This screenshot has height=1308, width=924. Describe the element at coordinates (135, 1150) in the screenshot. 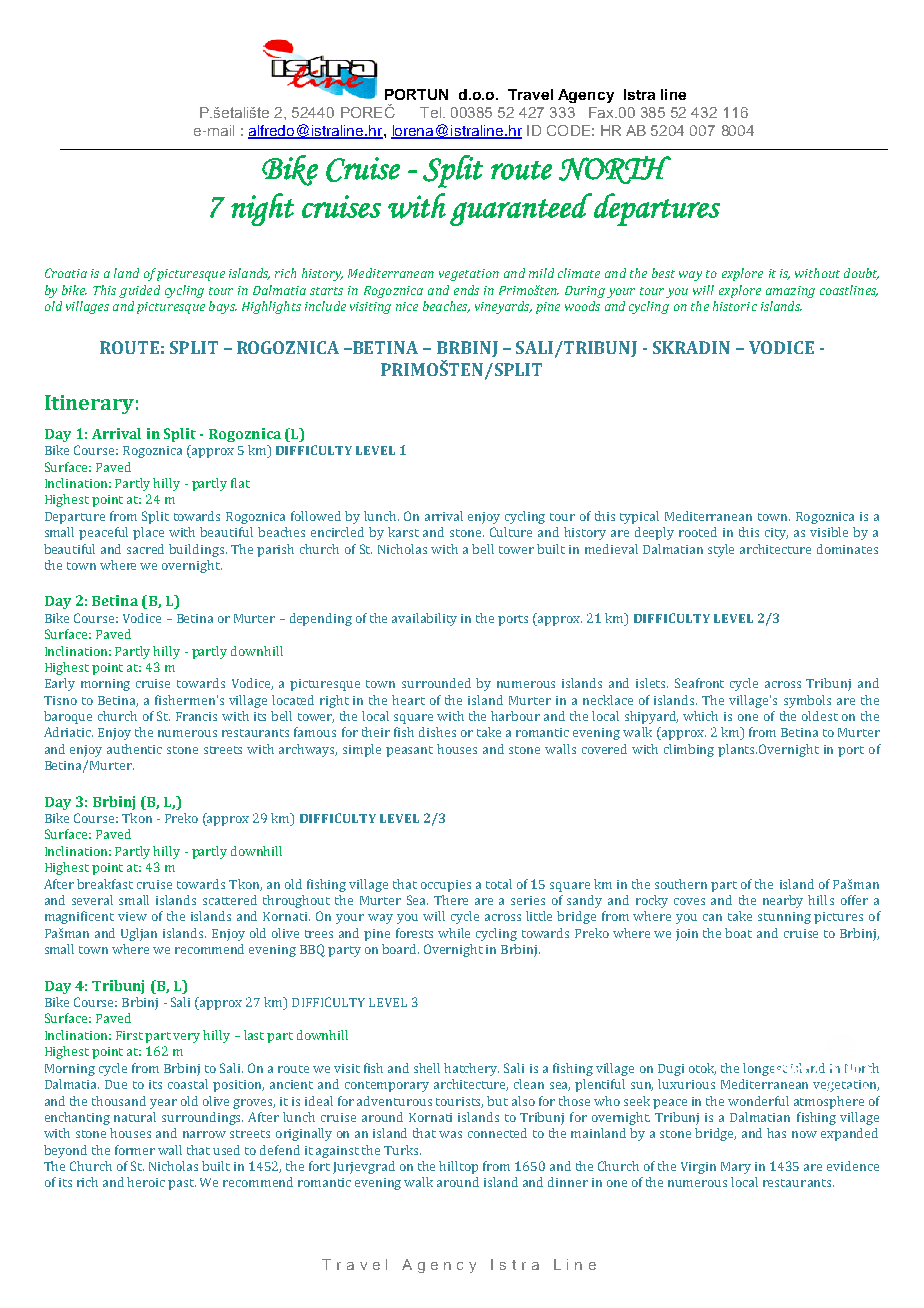

I see `former` at that location.
